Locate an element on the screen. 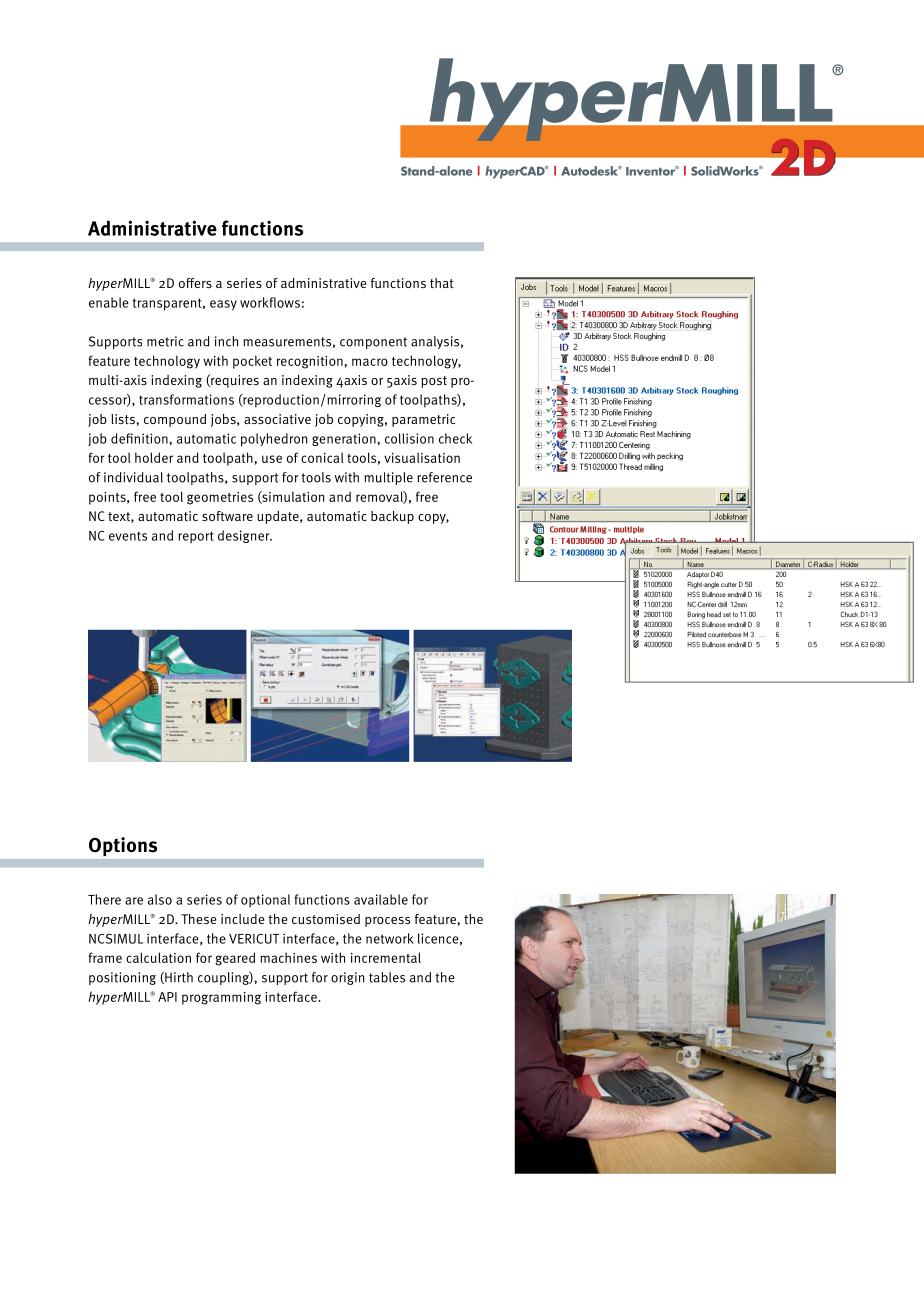 The width and height of the screenshot is (924, 1308). designer is located at coordinates (245, 536).
